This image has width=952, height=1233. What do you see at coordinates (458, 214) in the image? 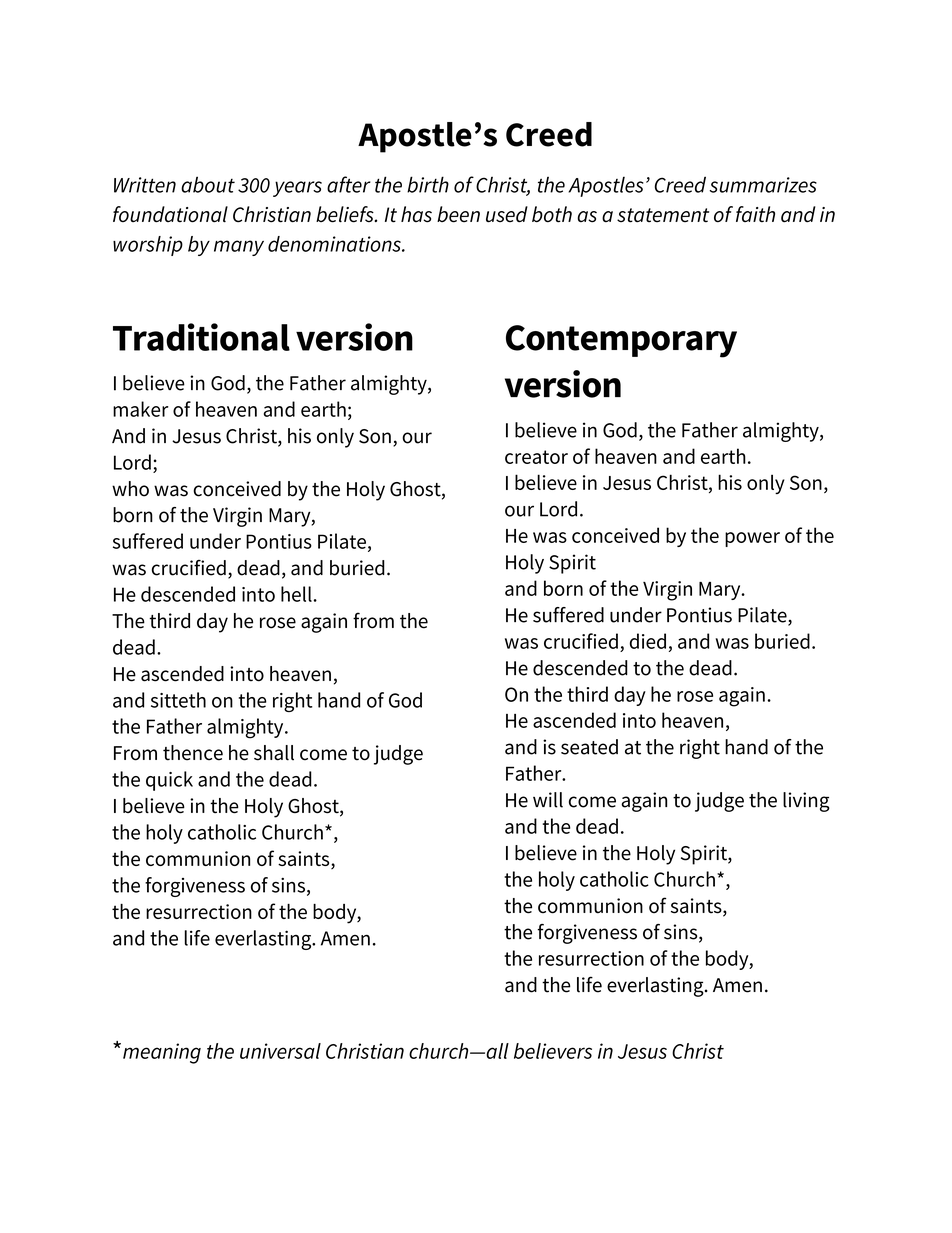
I see `been` at bounding box center [458, 214].
